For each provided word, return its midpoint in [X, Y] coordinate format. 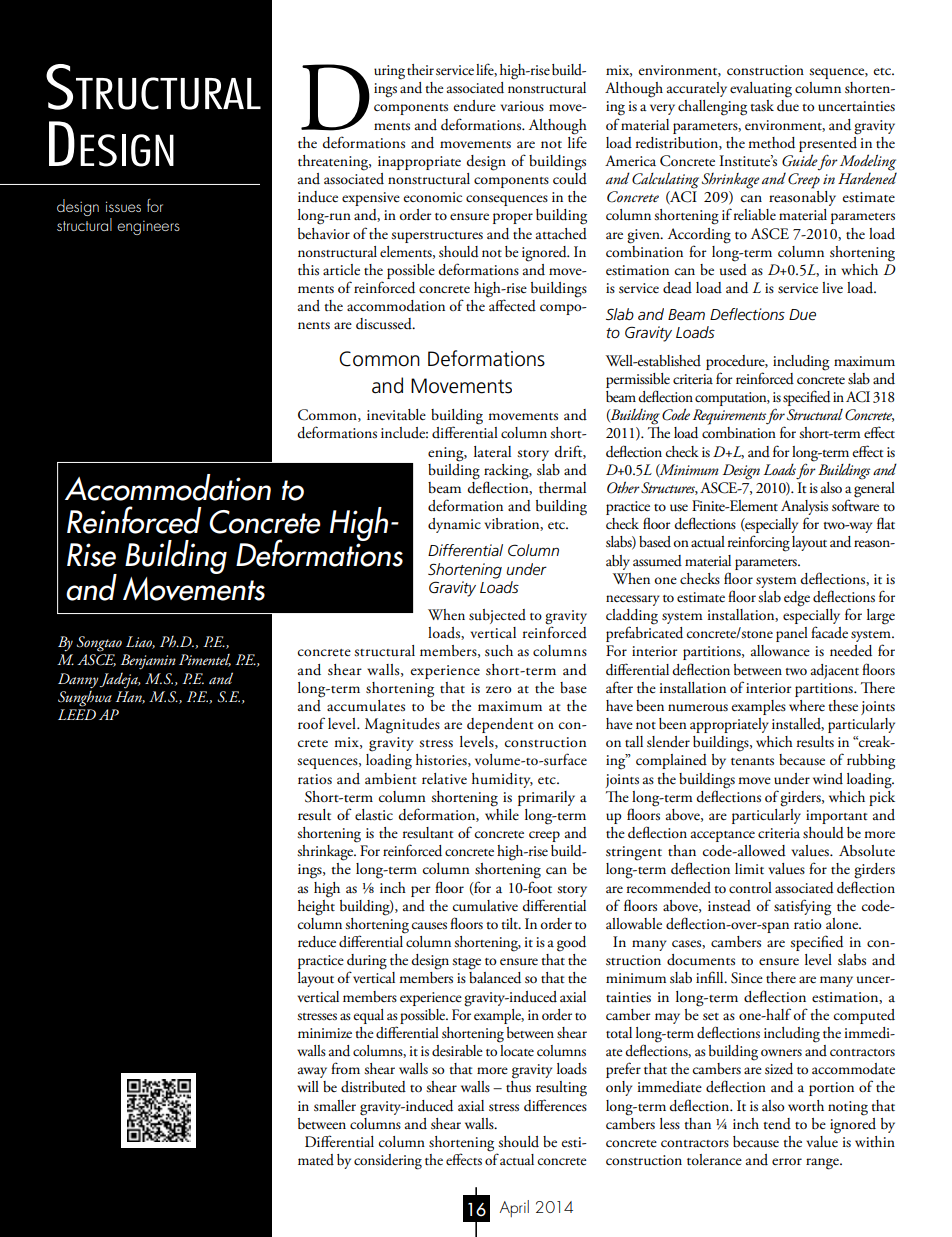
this [308, 270]
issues [123, 206]
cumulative [485, 906]
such [499, 651]
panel [792, 634]
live [832, 287]
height [316, 906]
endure [474, 105]
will [308, 1086]
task [762, 106]
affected [512, 304]
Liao [140, 642]
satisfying [802, 907]
